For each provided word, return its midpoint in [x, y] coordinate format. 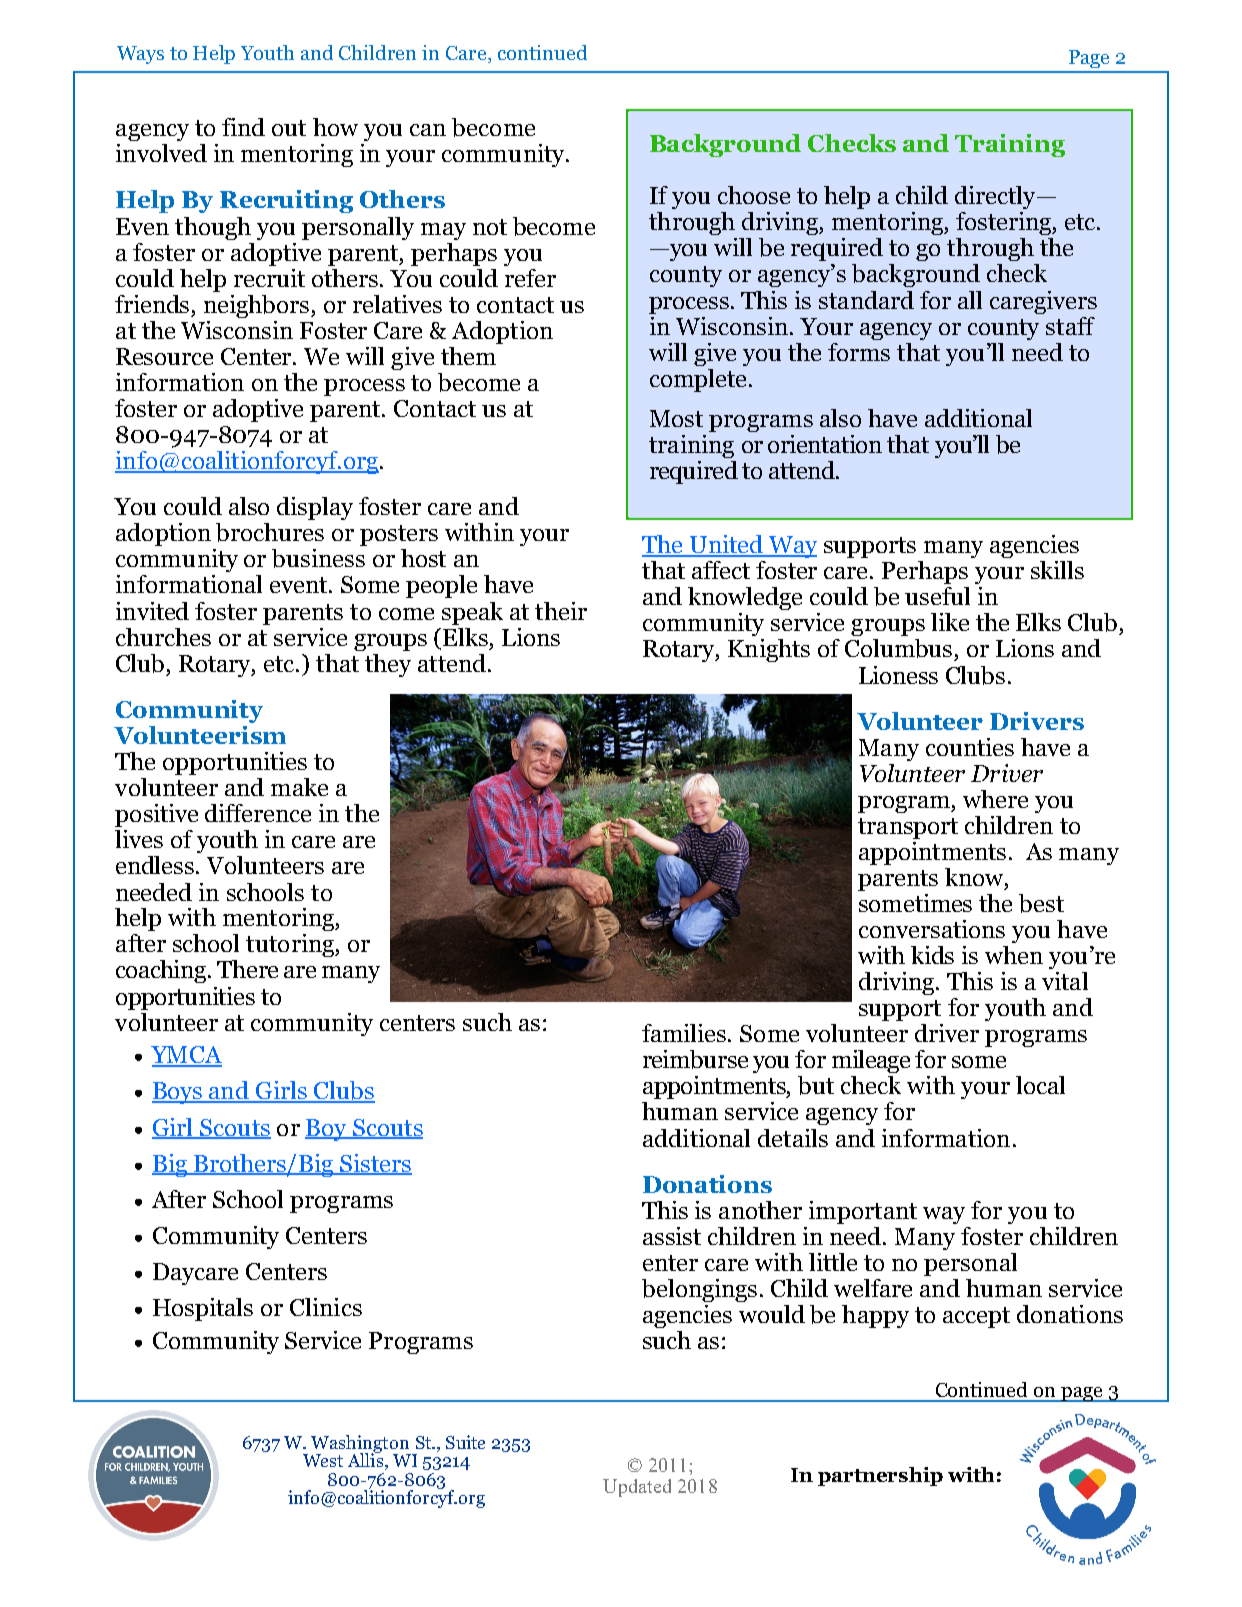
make [299, 787]
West [323, 1460]
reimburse [695, 1059]
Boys [178, 1093]
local [1040, 1085]
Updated [637, 1488]
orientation [825, 444]
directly [996, 197]
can [428, 130]
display [315, 508]
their [561, 611]
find [243, 127]
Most [676, 418]
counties [970, 747]
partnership [880, 1476]
